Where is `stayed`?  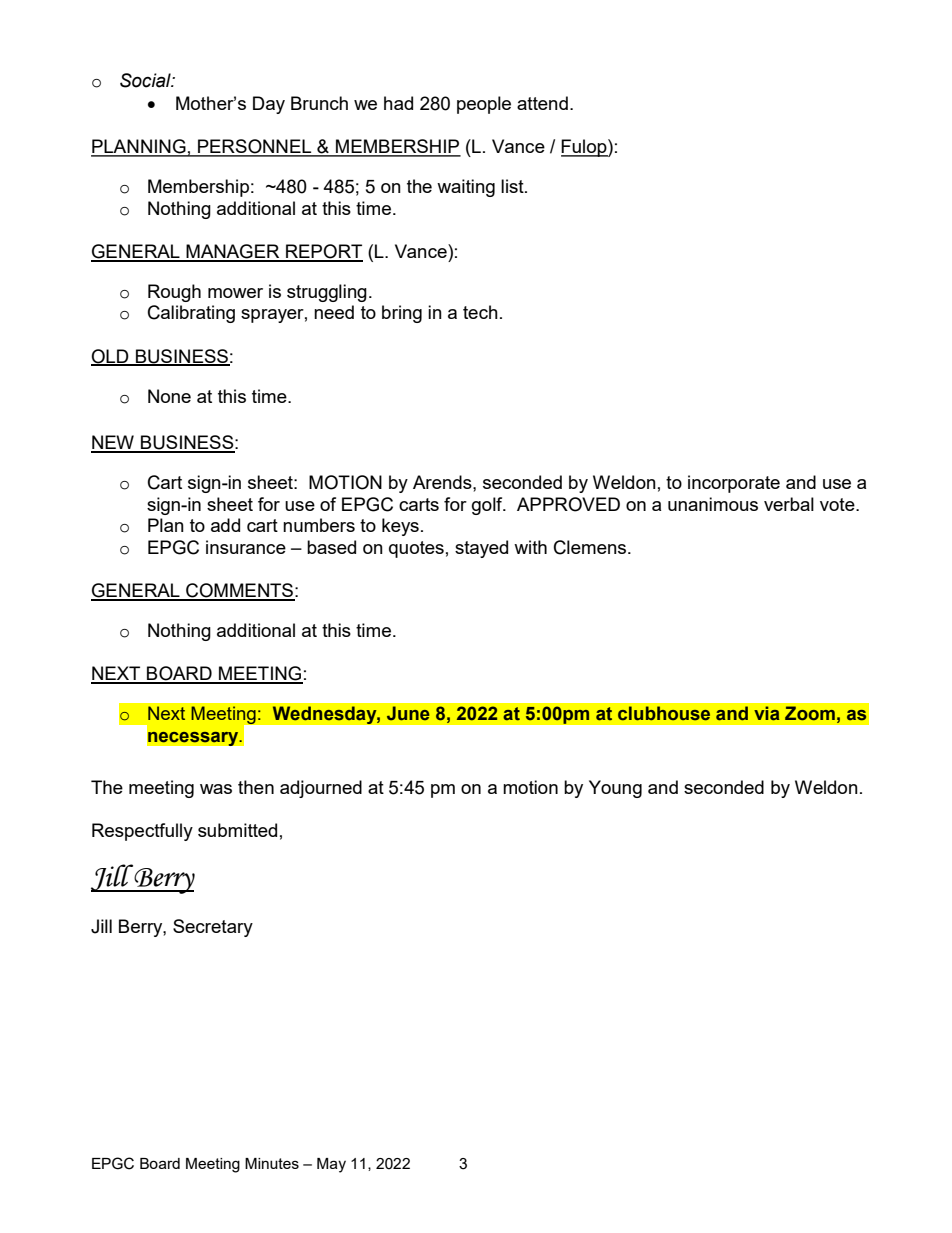
stayed is located at coordinates (481, 549).
